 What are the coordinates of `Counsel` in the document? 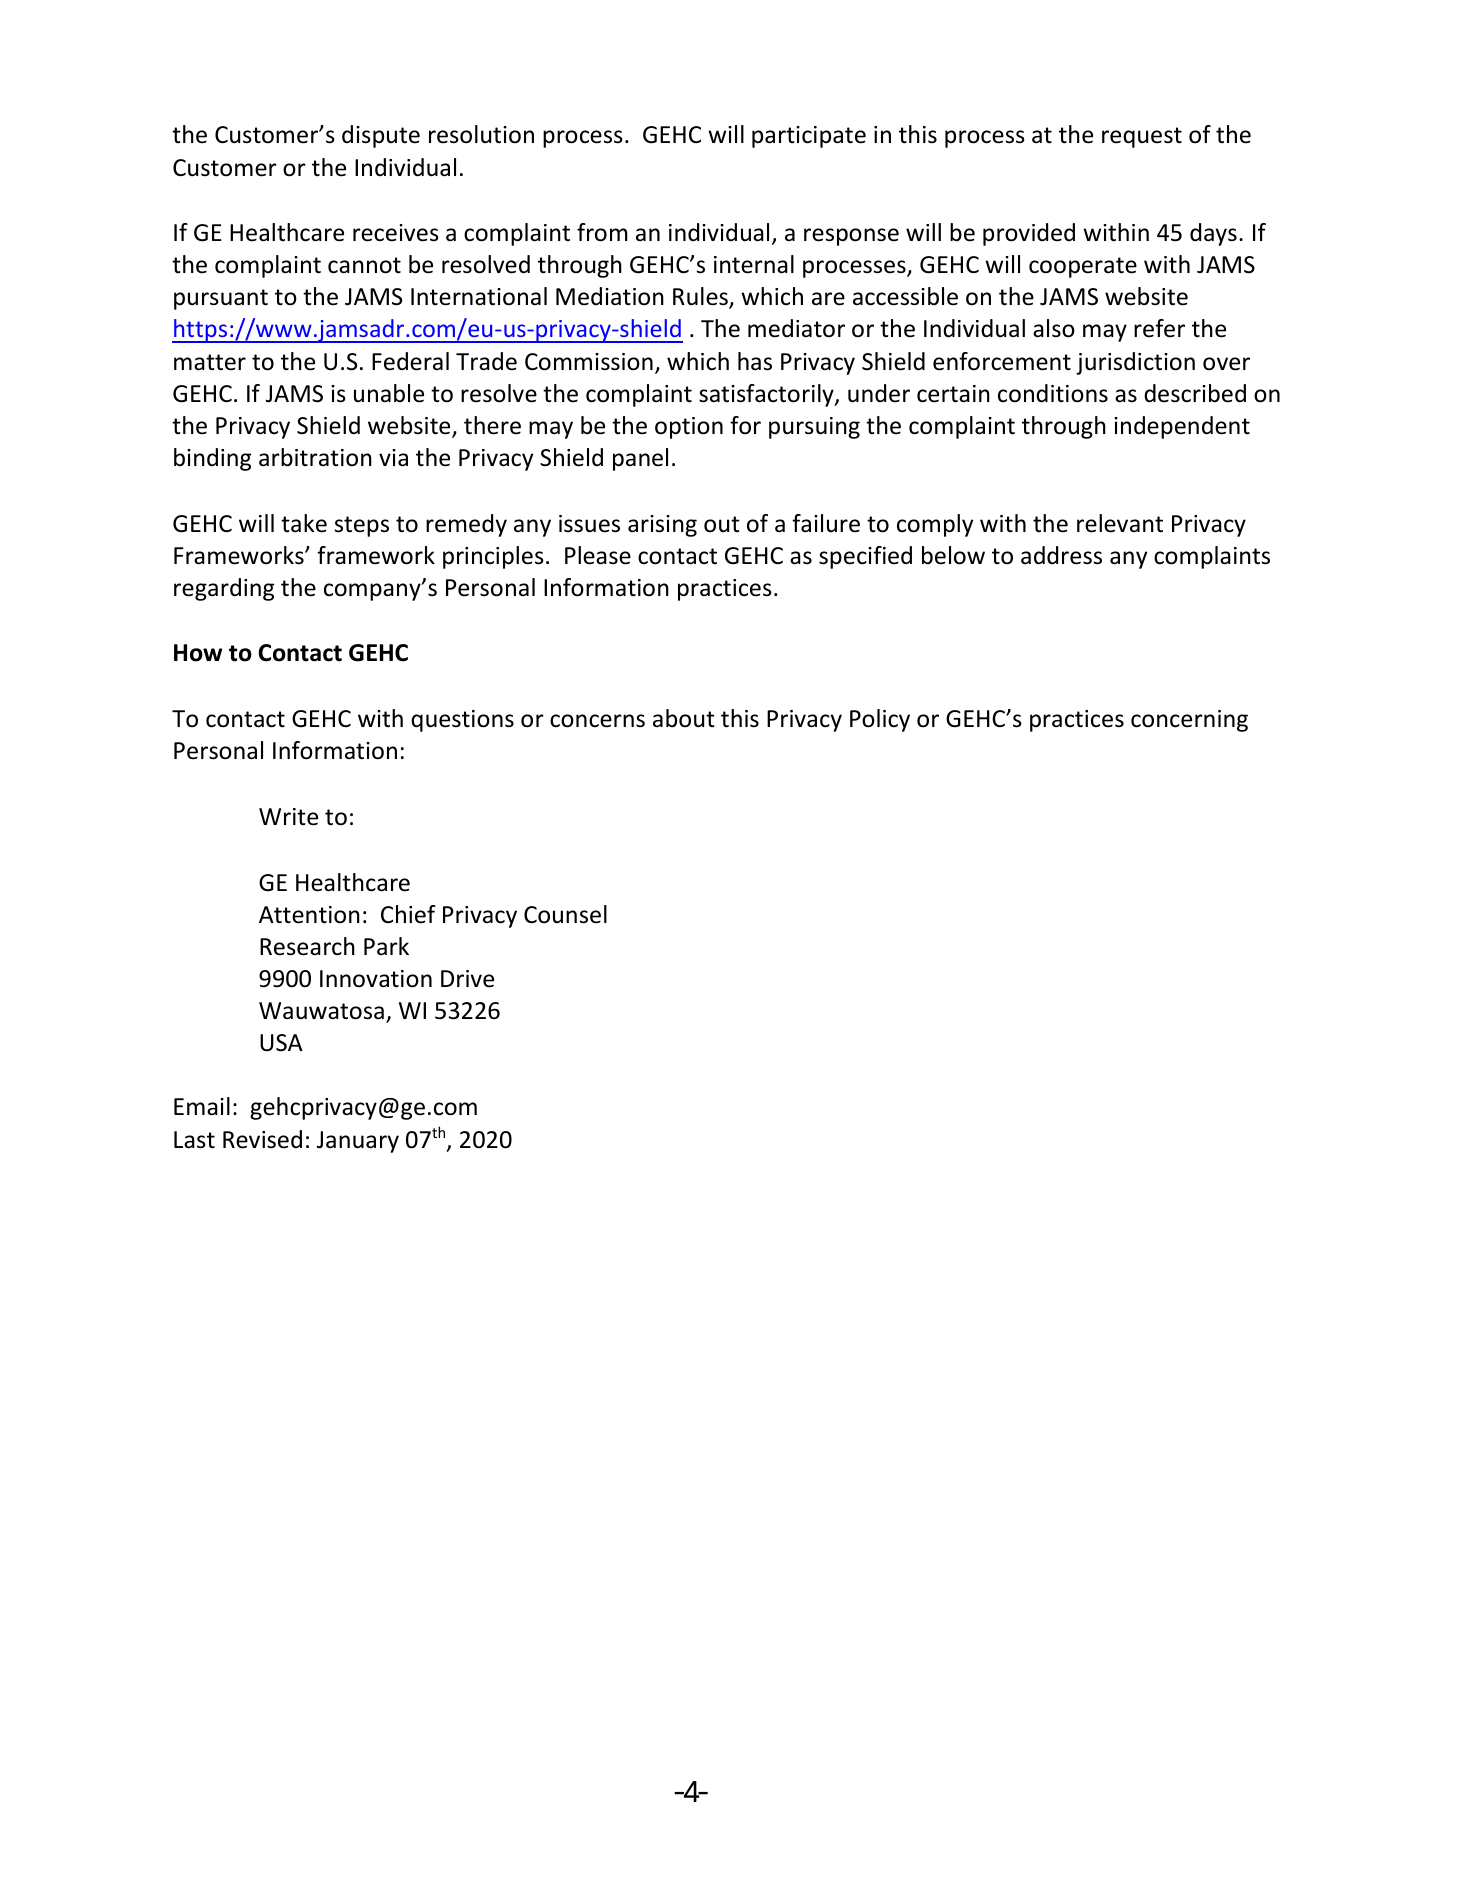 It's located at (565, 914).
